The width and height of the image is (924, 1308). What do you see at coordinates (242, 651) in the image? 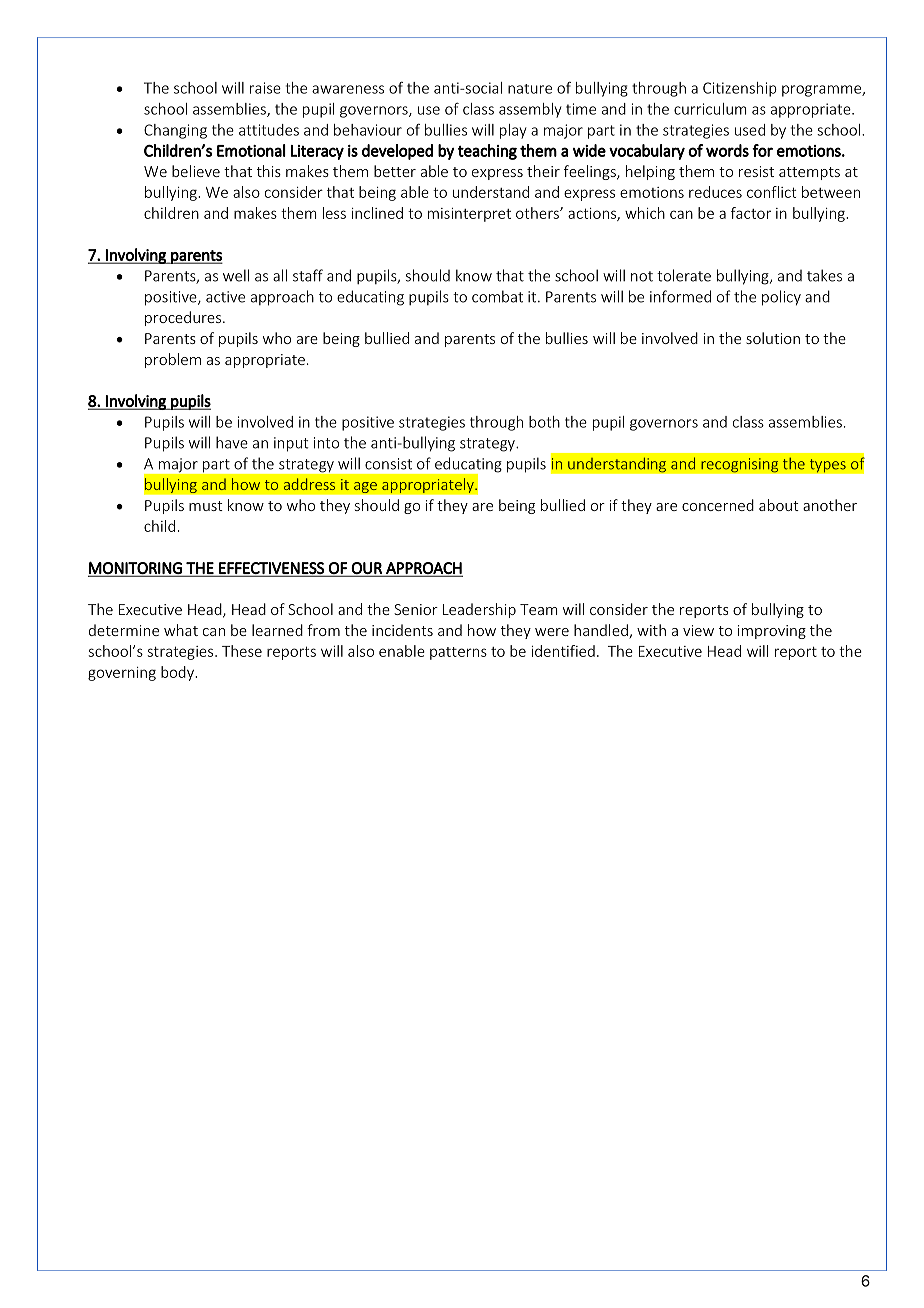
I see `These` at bounding box center [242, 651].
